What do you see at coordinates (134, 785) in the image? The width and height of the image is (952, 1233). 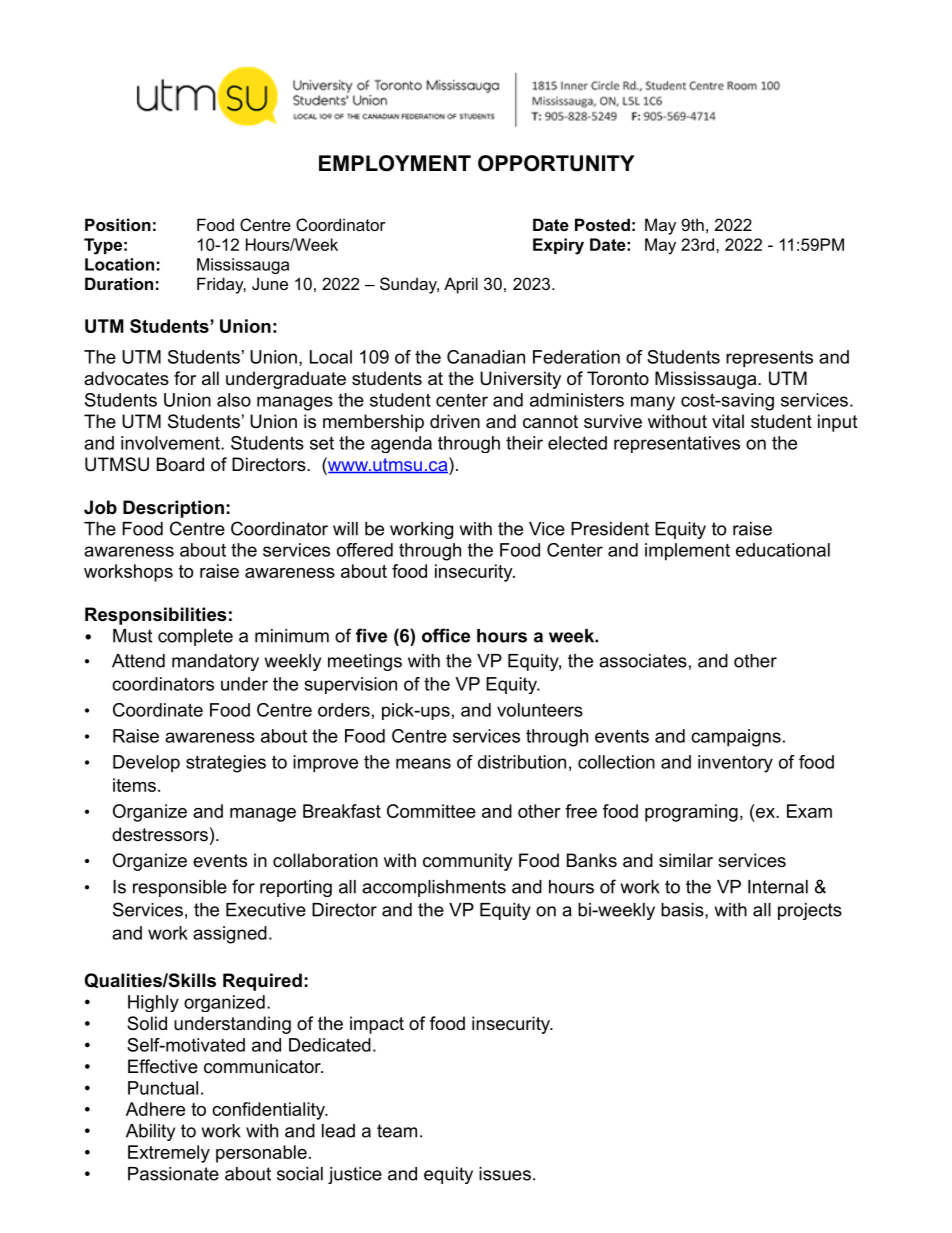 I see `items` at bounding box center [134, 785].
